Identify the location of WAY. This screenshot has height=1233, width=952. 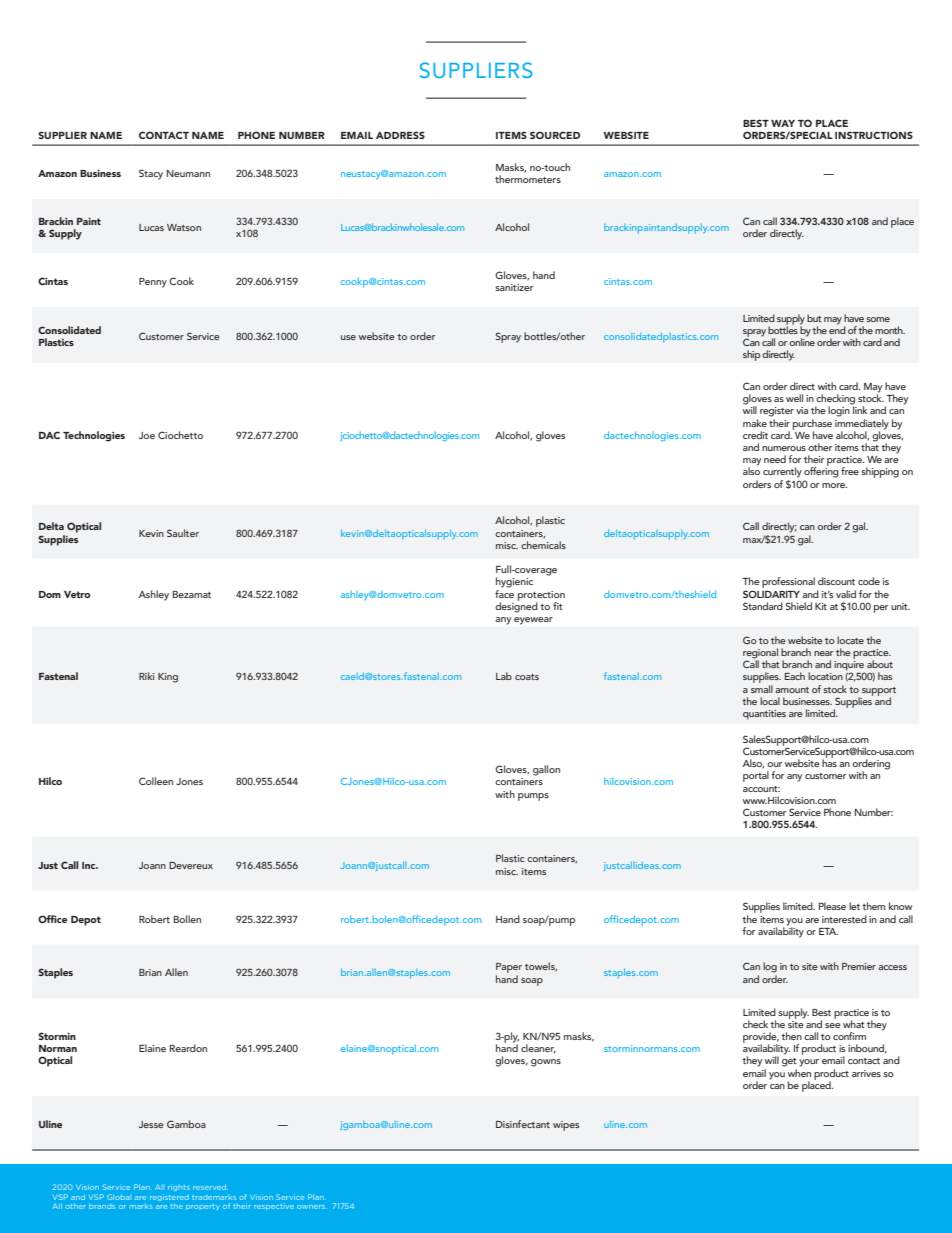
(783, 123).
